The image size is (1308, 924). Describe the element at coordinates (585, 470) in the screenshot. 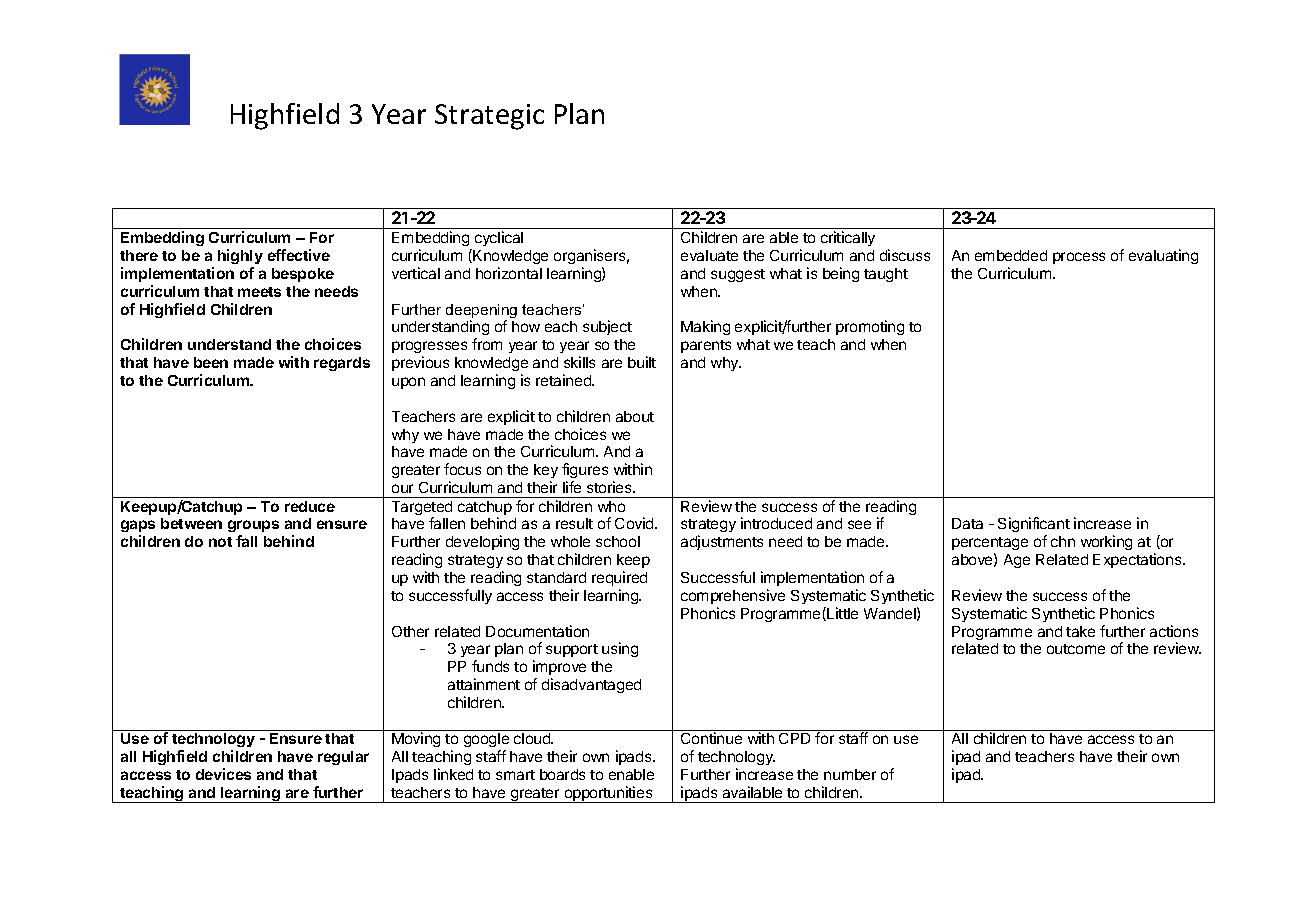

I see `figures` at that location.
